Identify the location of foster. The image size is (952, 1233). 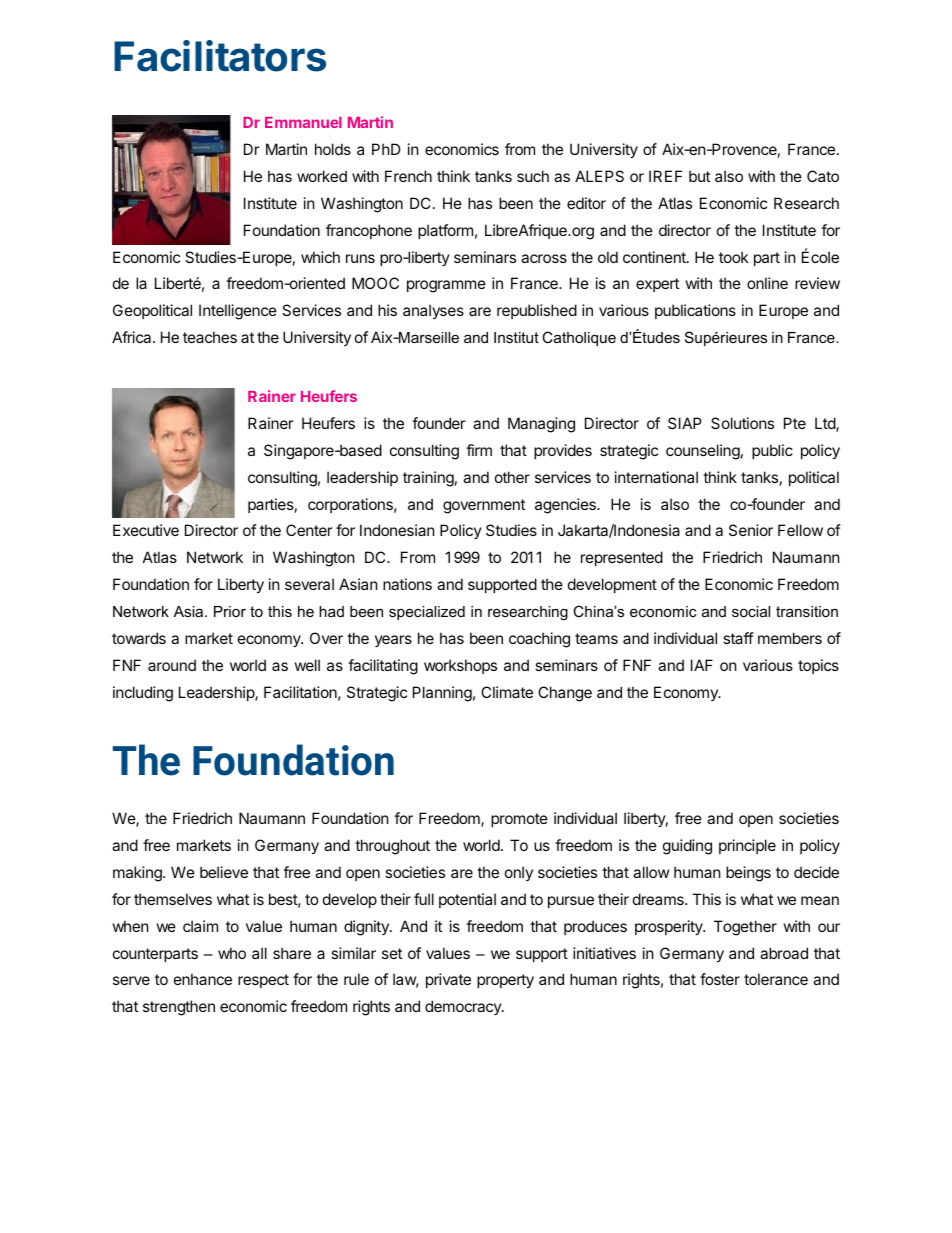
(720, 979).
